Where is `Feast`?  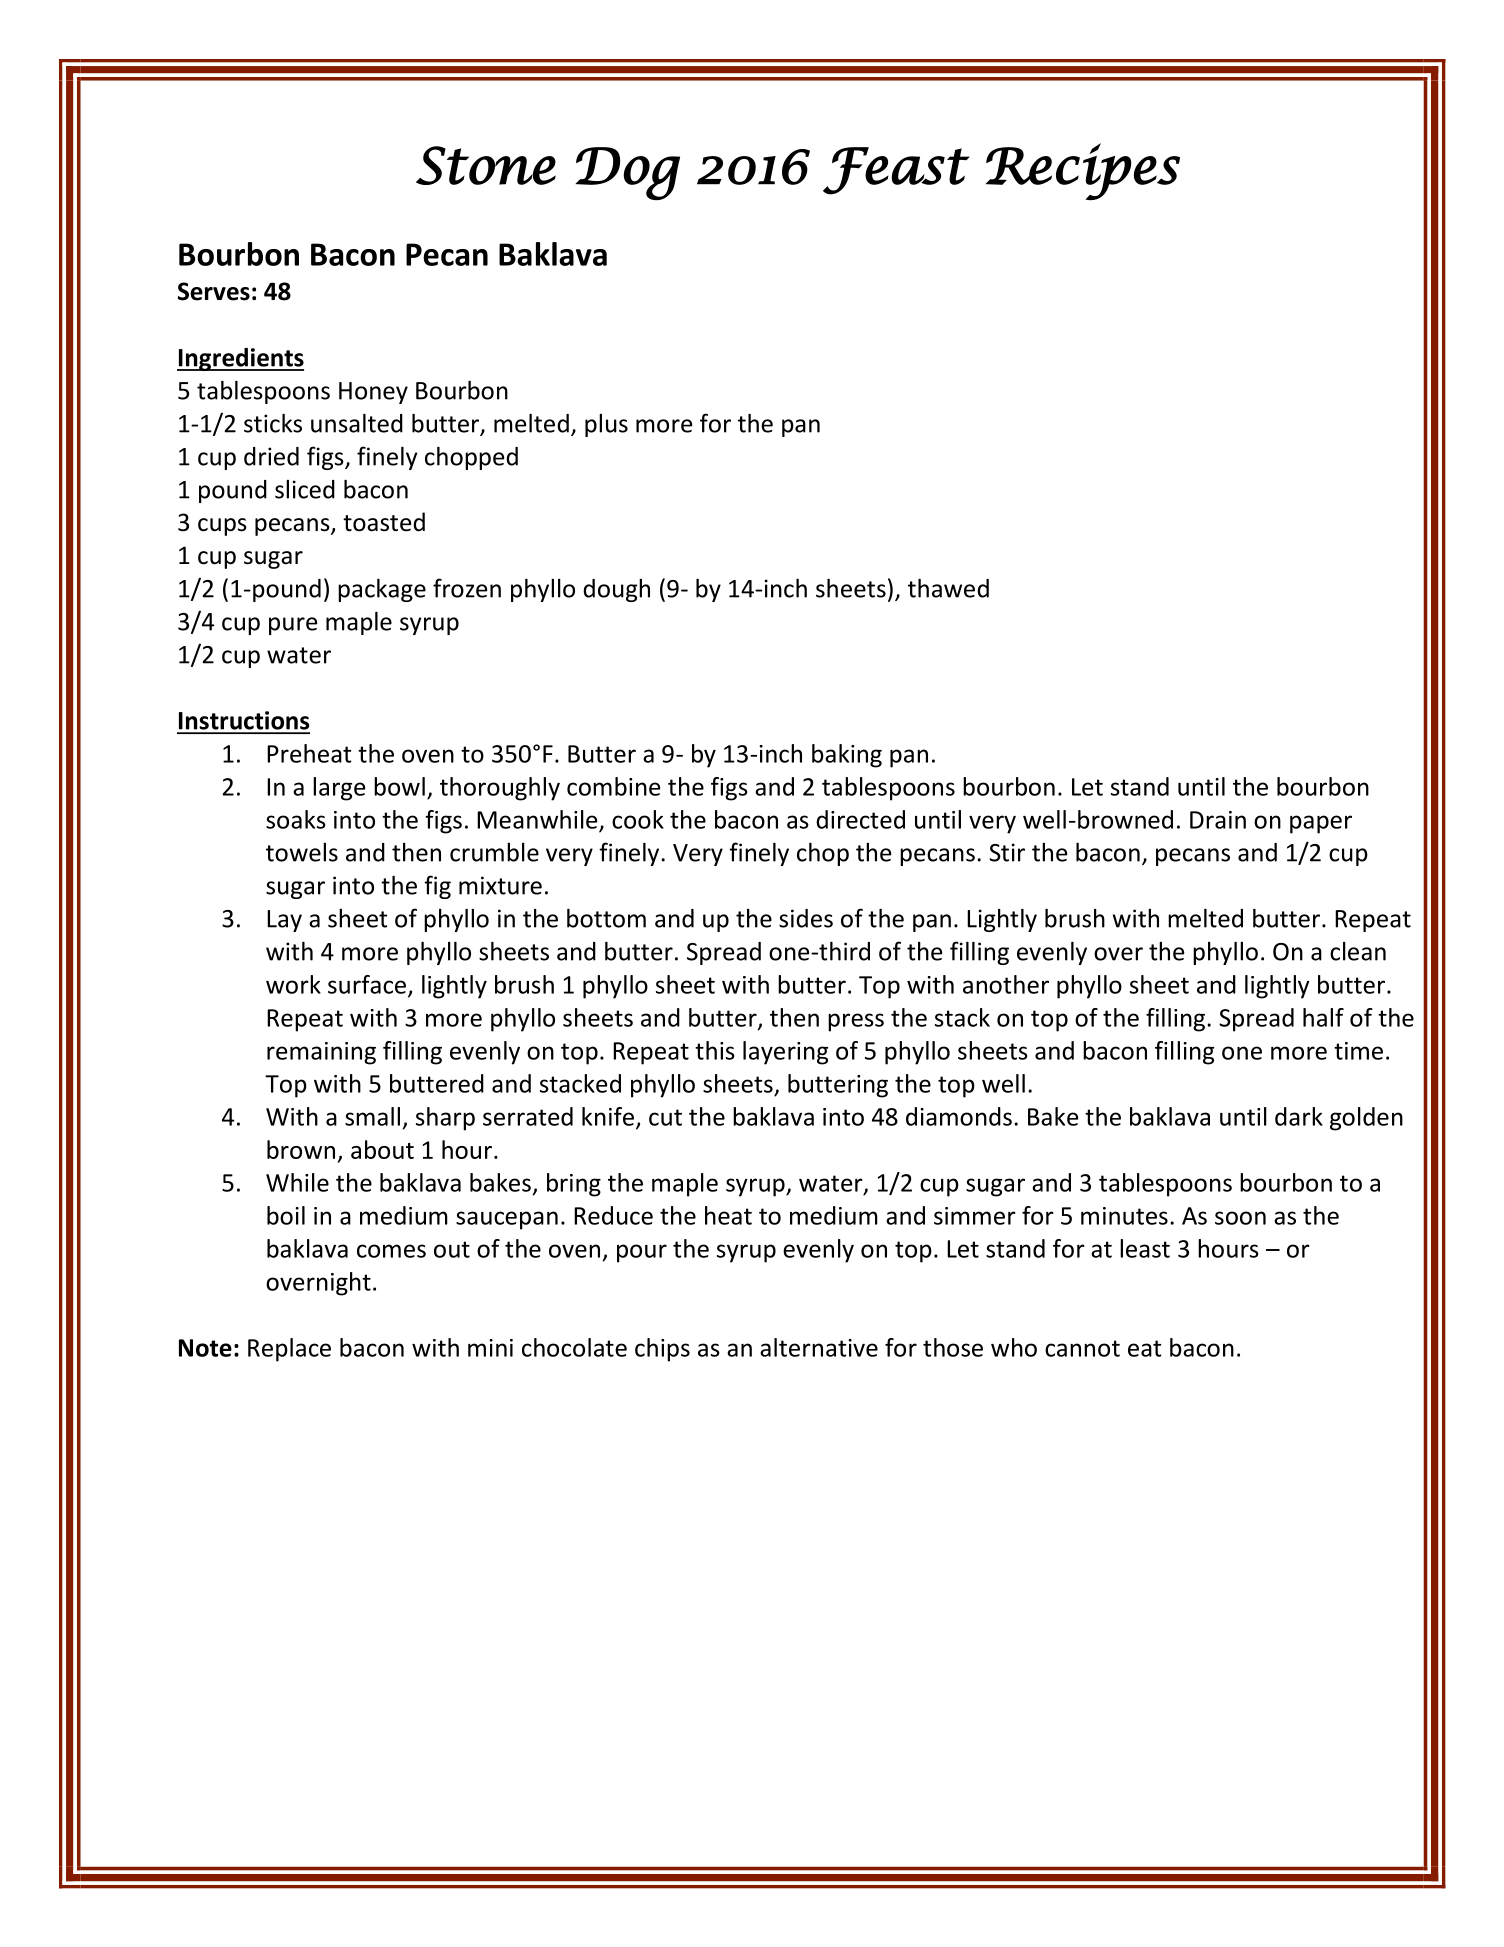
Feast is located at coordinates (896, 171).
